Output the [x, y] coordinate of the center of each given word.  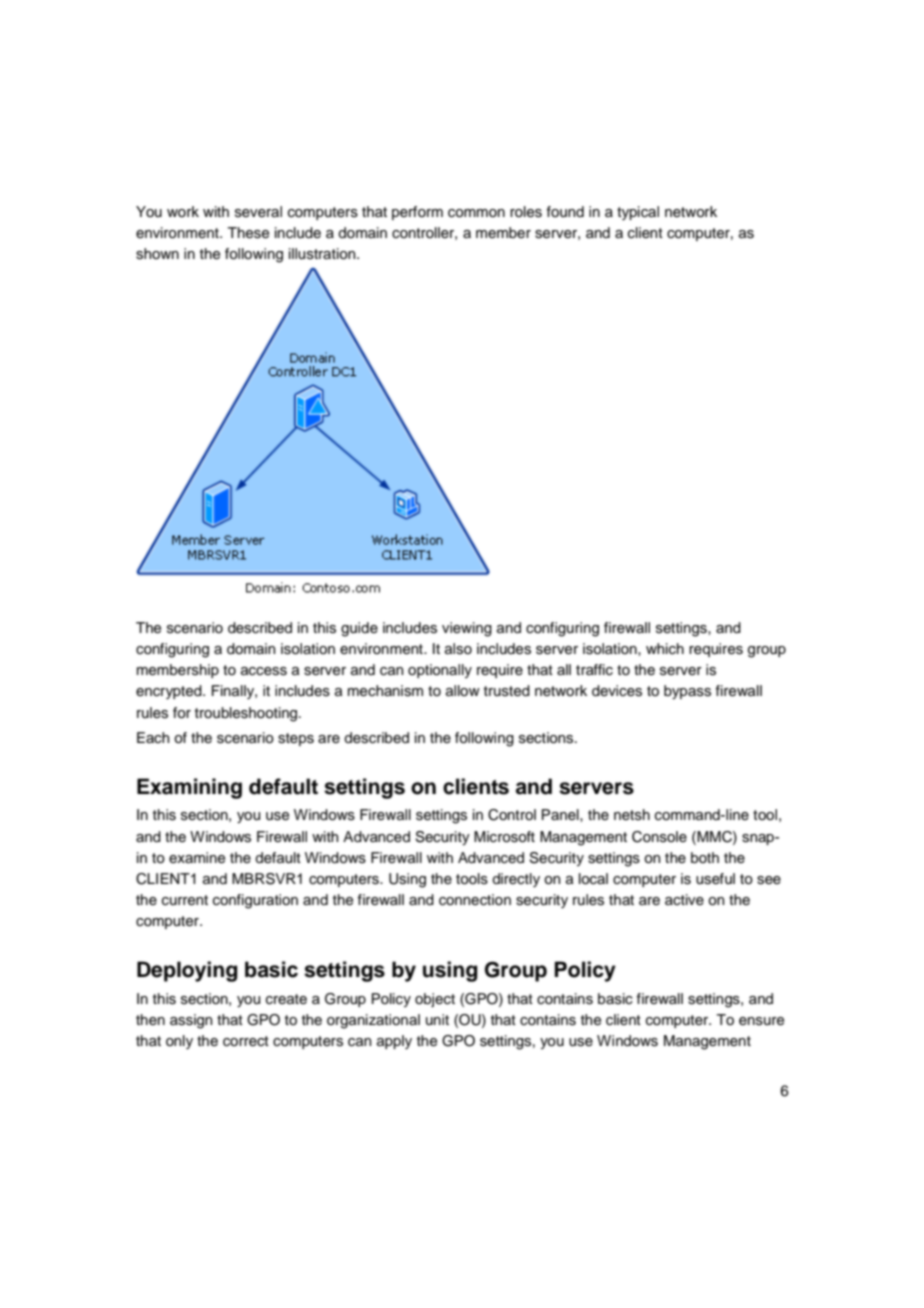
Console [659, 837]
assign [191, 1021]
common [476, 213]
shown [157, 254]
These [248, 233]
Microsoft [504, 837]
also [458, 649]
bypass [687, 692]
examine [197, 858]
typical [638, 213]
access [264, 671]
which [665, 649]
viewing [467, 629]
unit [437, 1019]
